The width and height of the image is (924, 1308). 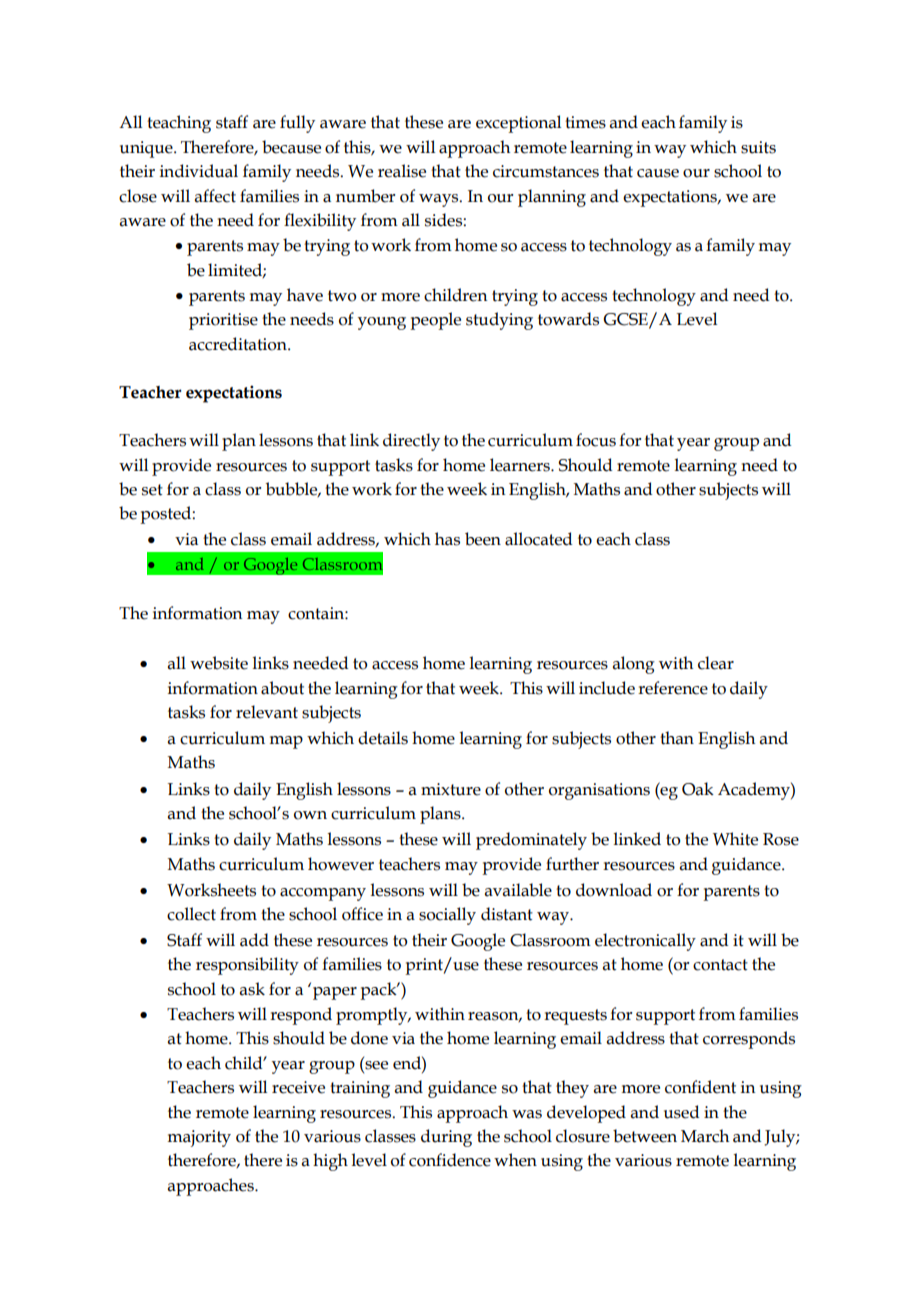 I want to click on website, so click(x=219, y=663).
